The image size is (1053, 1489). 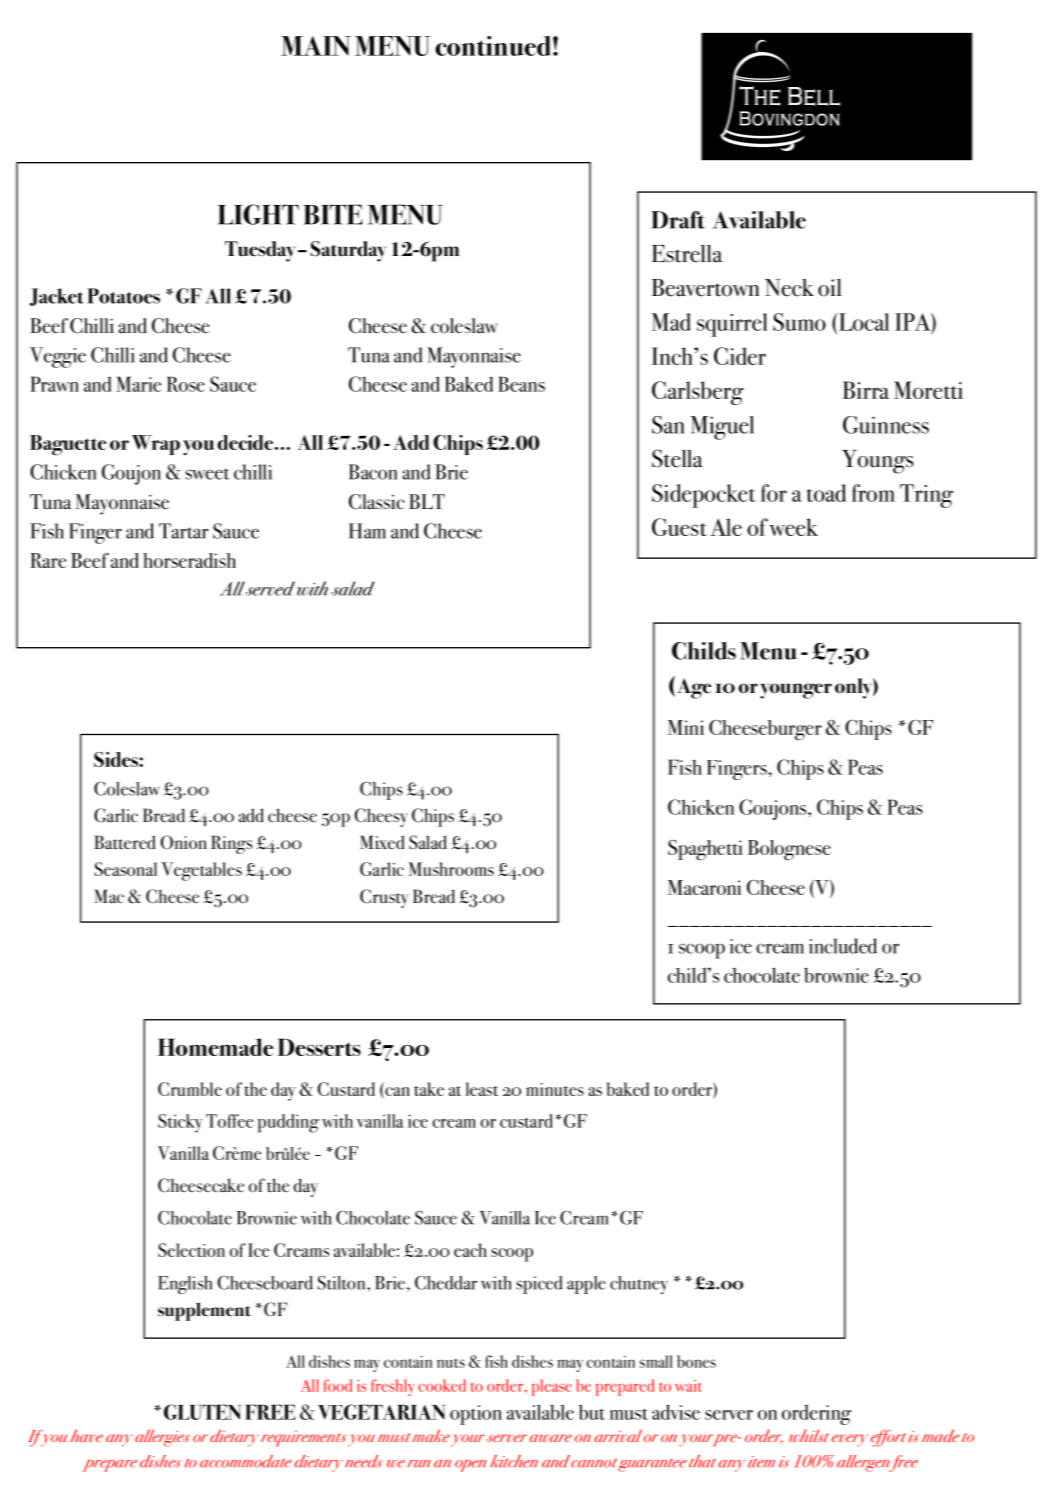 I want to click on younger, so click(x=796, y=691).
